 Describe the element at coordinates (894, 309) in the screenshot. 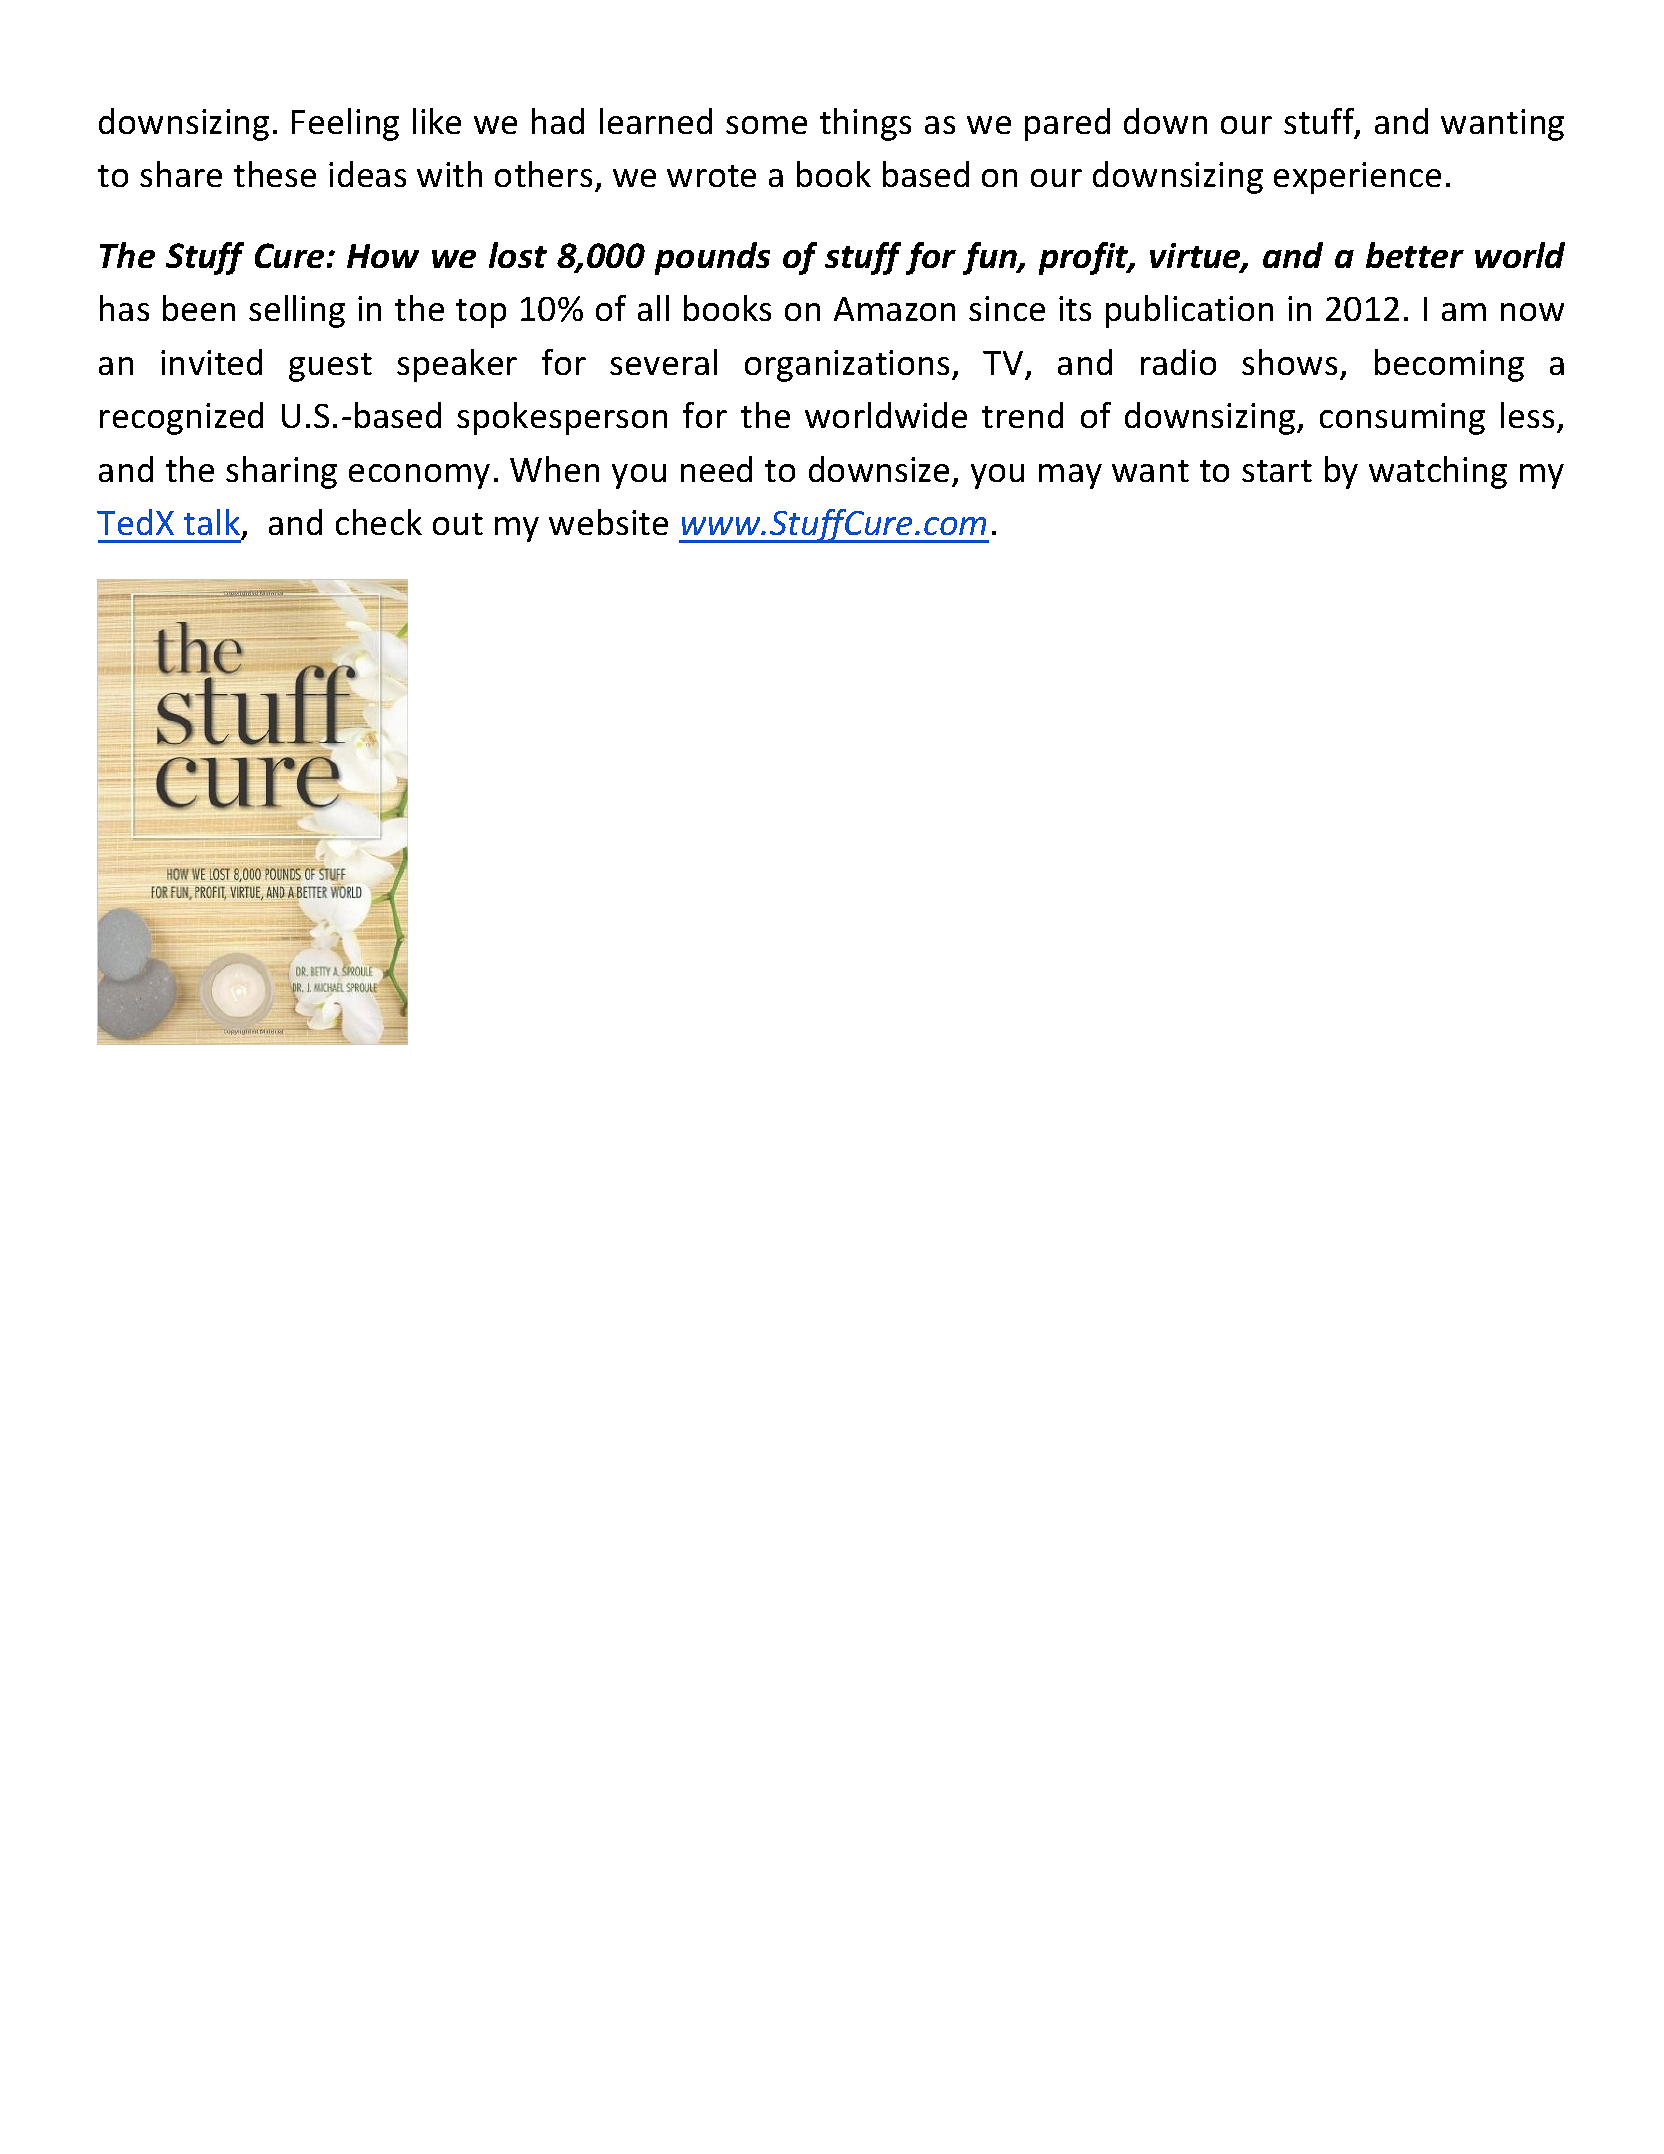

I see `Amazon` at that location.
